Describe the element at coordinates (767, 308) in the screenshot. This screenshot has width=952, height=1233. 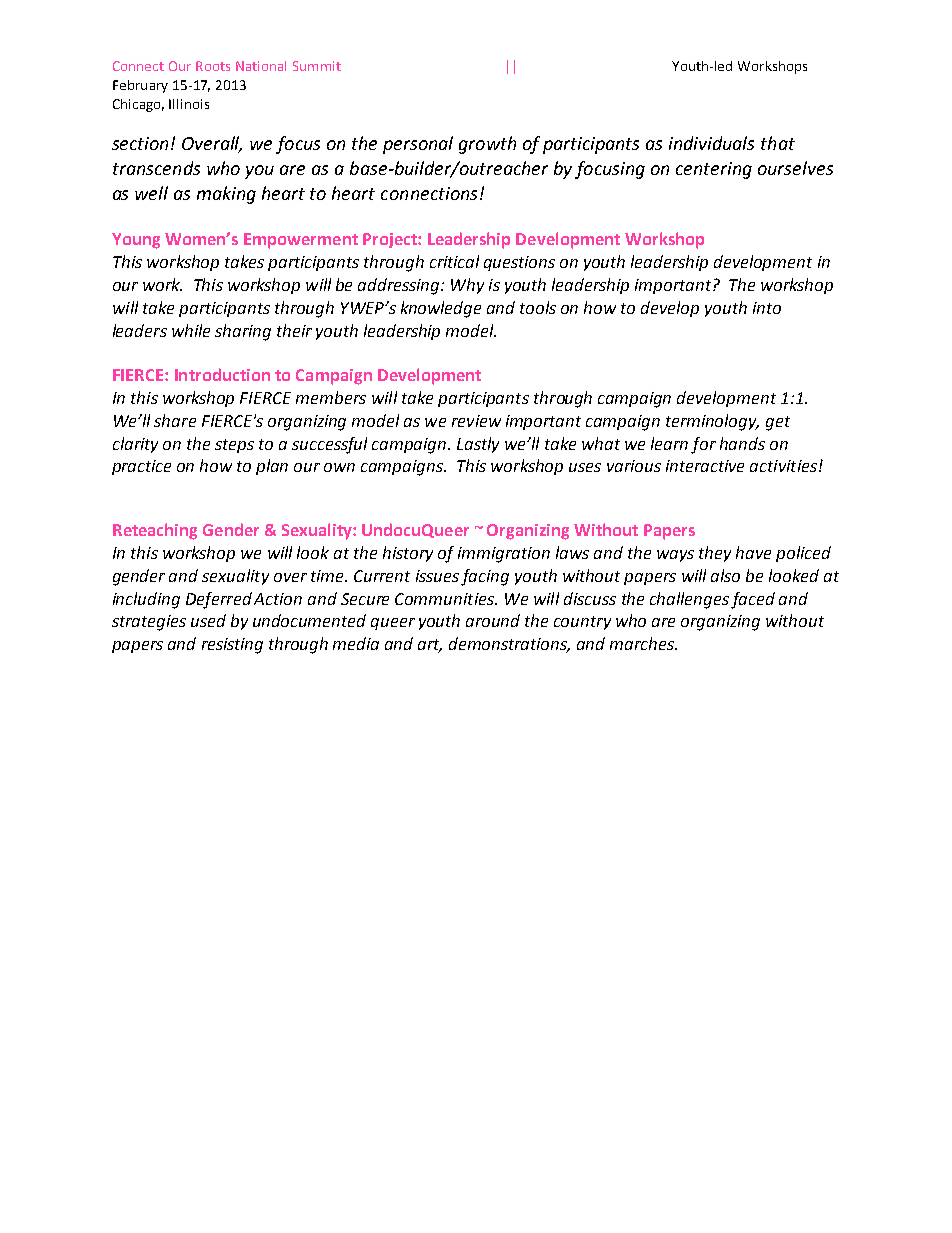
I see `into` at that location.
